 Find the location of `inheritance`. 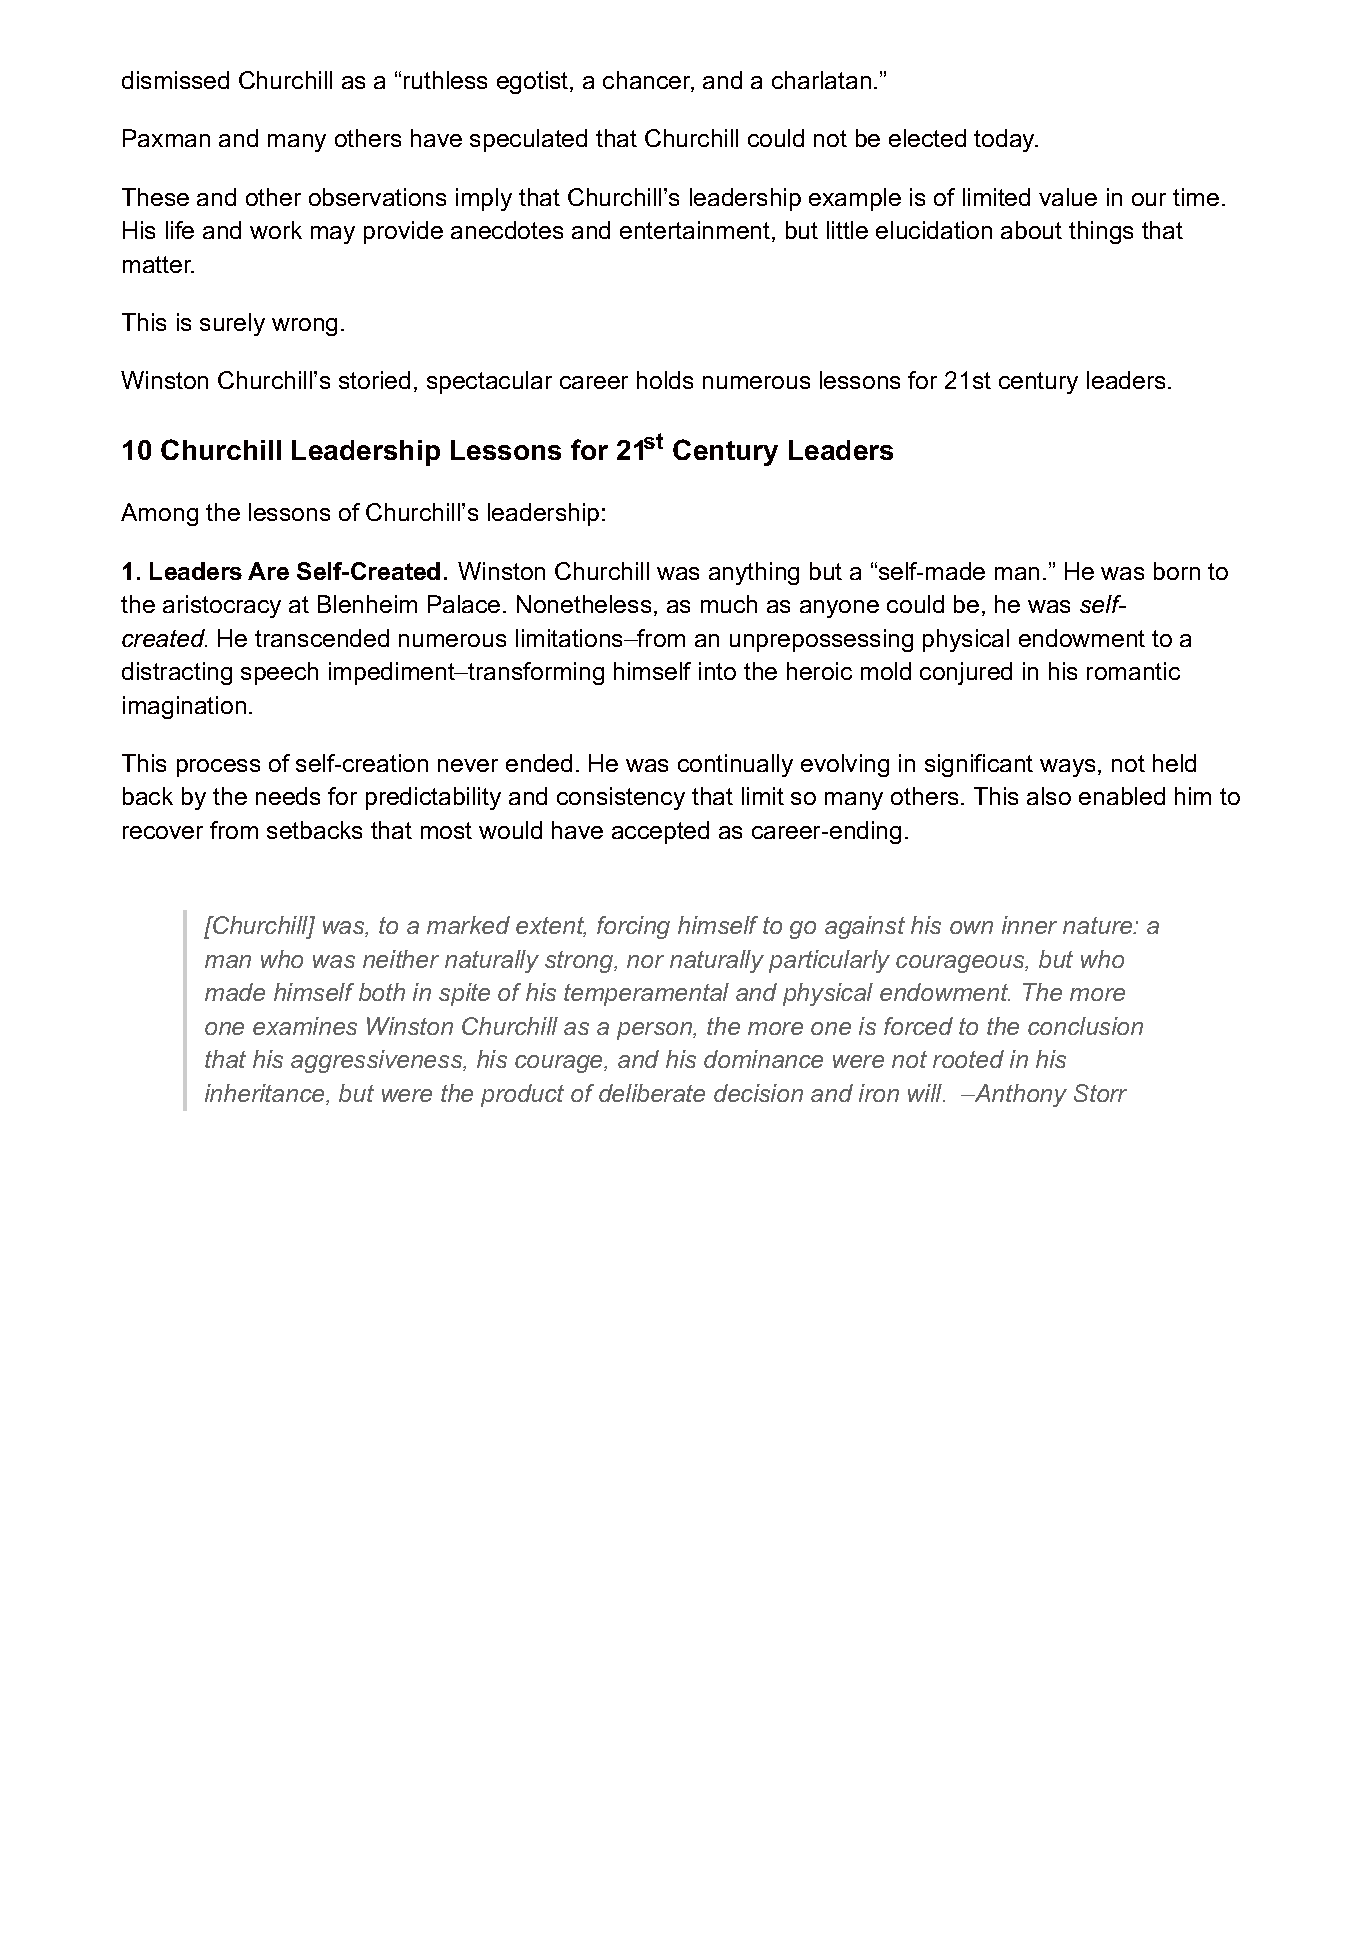

inheritance is located at coordinates (266, 1094).
